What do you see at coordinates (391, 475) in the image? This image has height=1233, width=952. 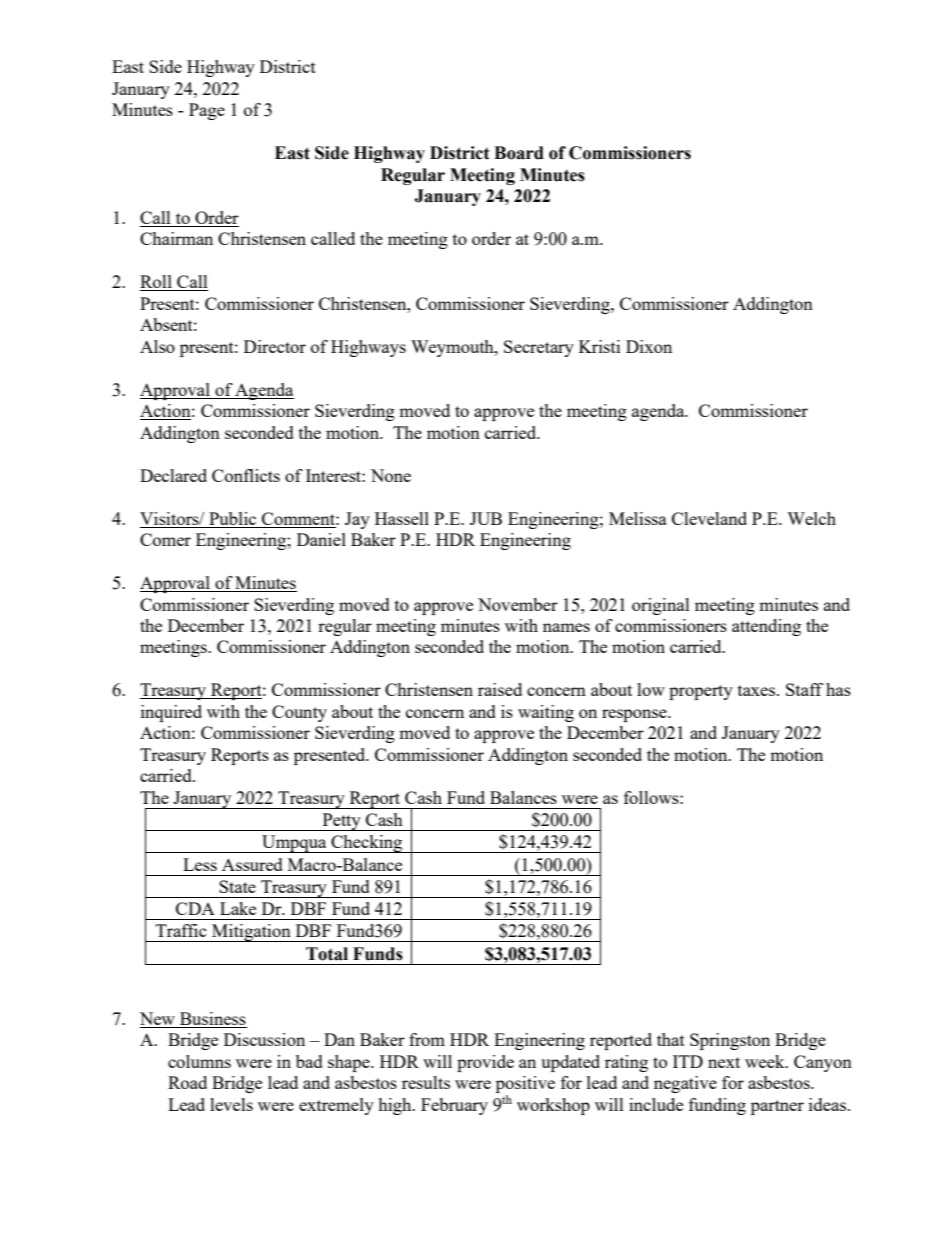 I see `None` at bounding box center [391, 475].
